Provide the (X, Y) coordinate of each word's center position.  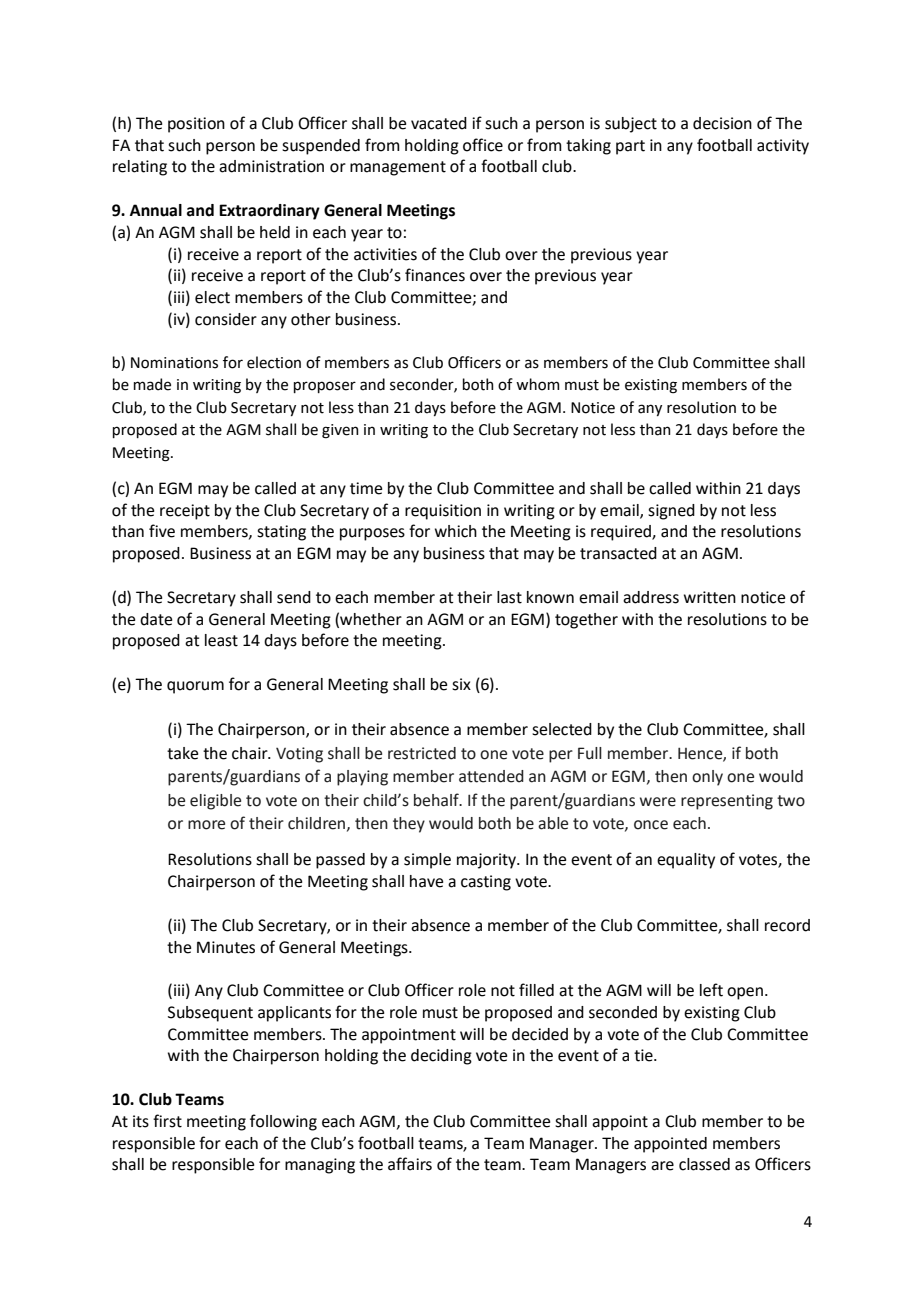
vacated (439, 123)
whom (538, 384)
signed (671, 512)
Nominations (174, 363)
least (221, 640)
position (196, 125)
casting (486, 883)
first (167, 1121)
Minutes (226, 947)
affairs (410, 1164)
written (710, 597)
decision (722, 123)
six (461, 684)
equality (686, 861)
